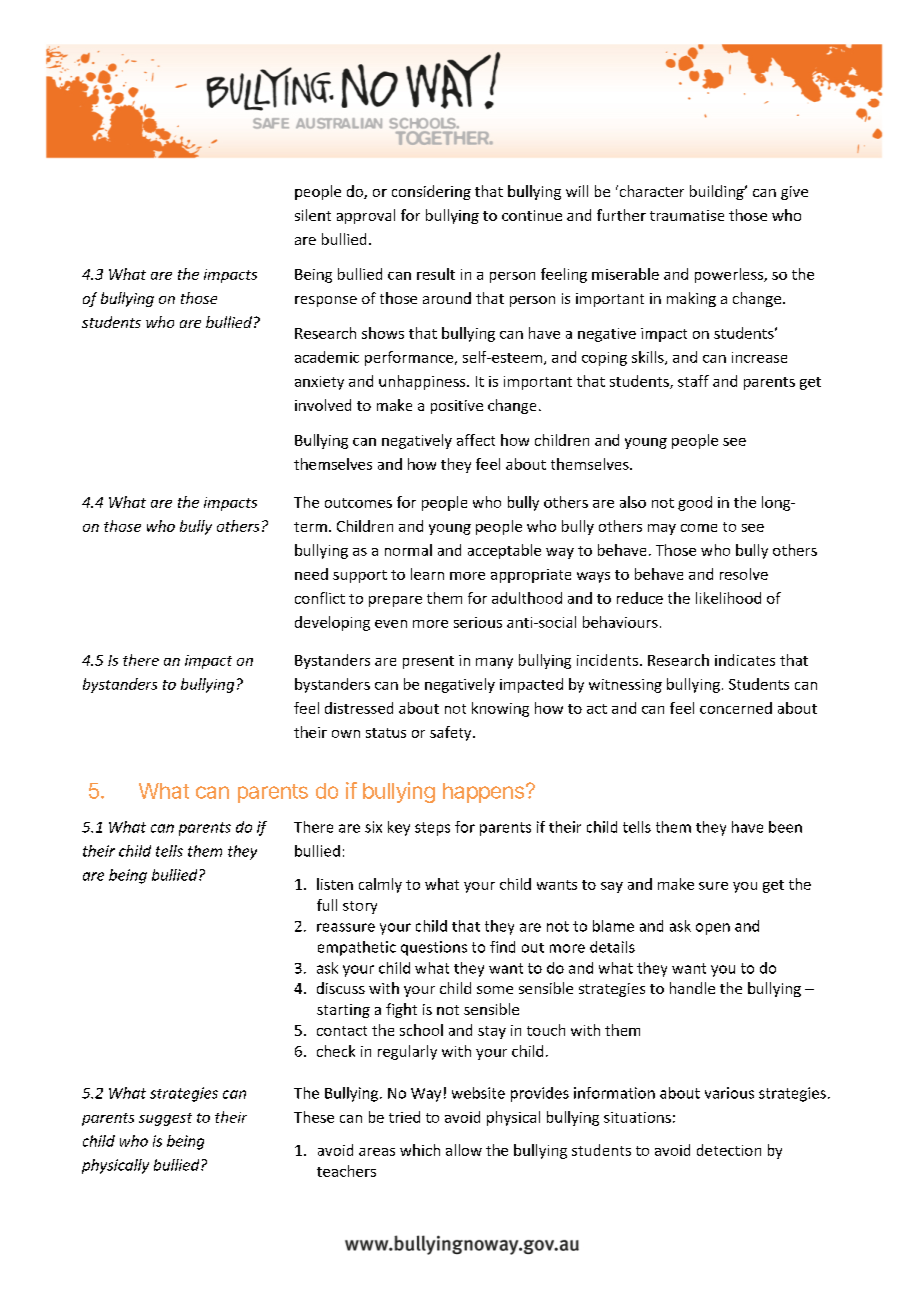  What do you see at coordinates (341, 988) in the image?
I see `discuss` at bounding box center [341, 988].
